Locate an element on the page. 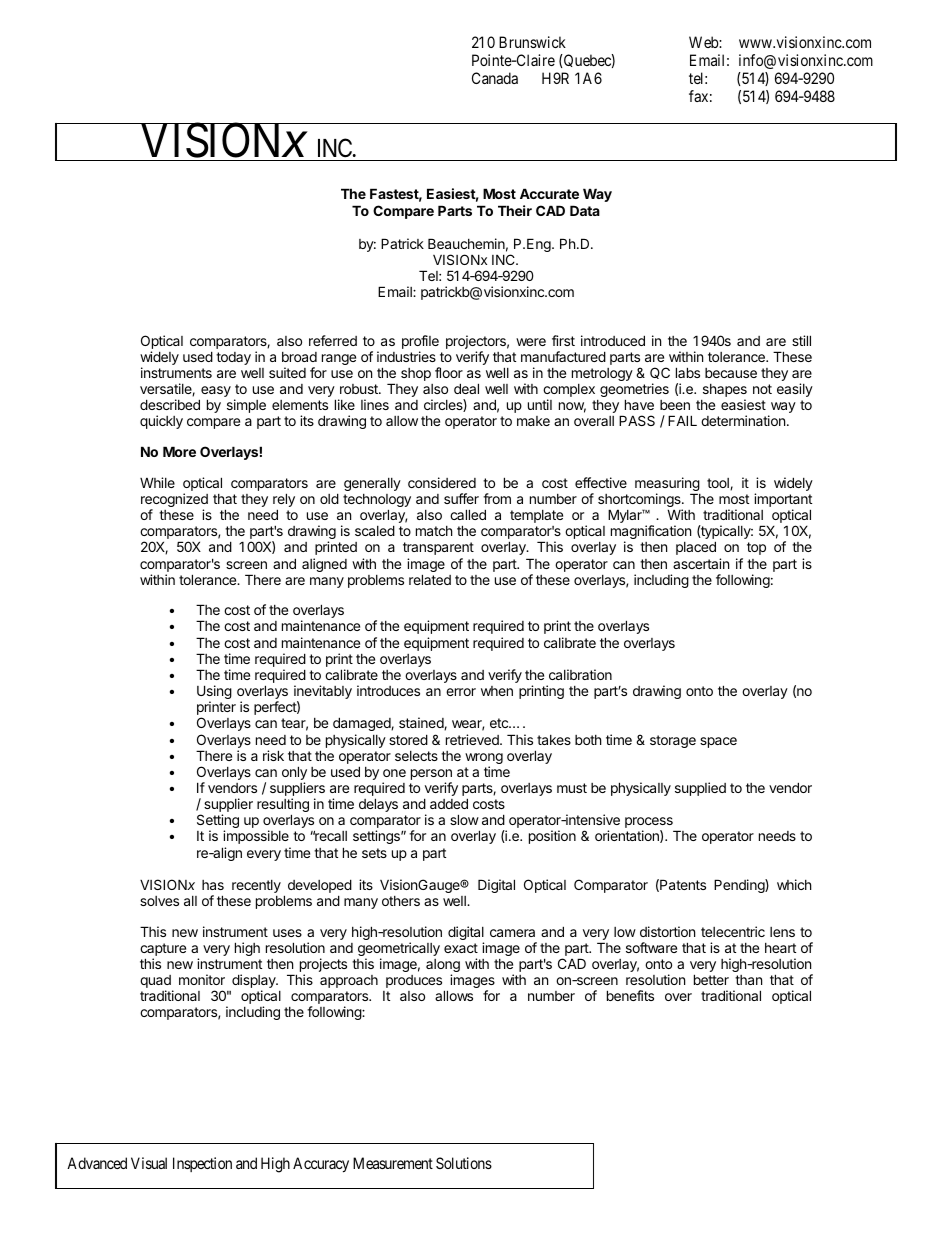 Image resolution: width=952 pixels, height=1233 pixels. has is located at coordinates (213, 885).
